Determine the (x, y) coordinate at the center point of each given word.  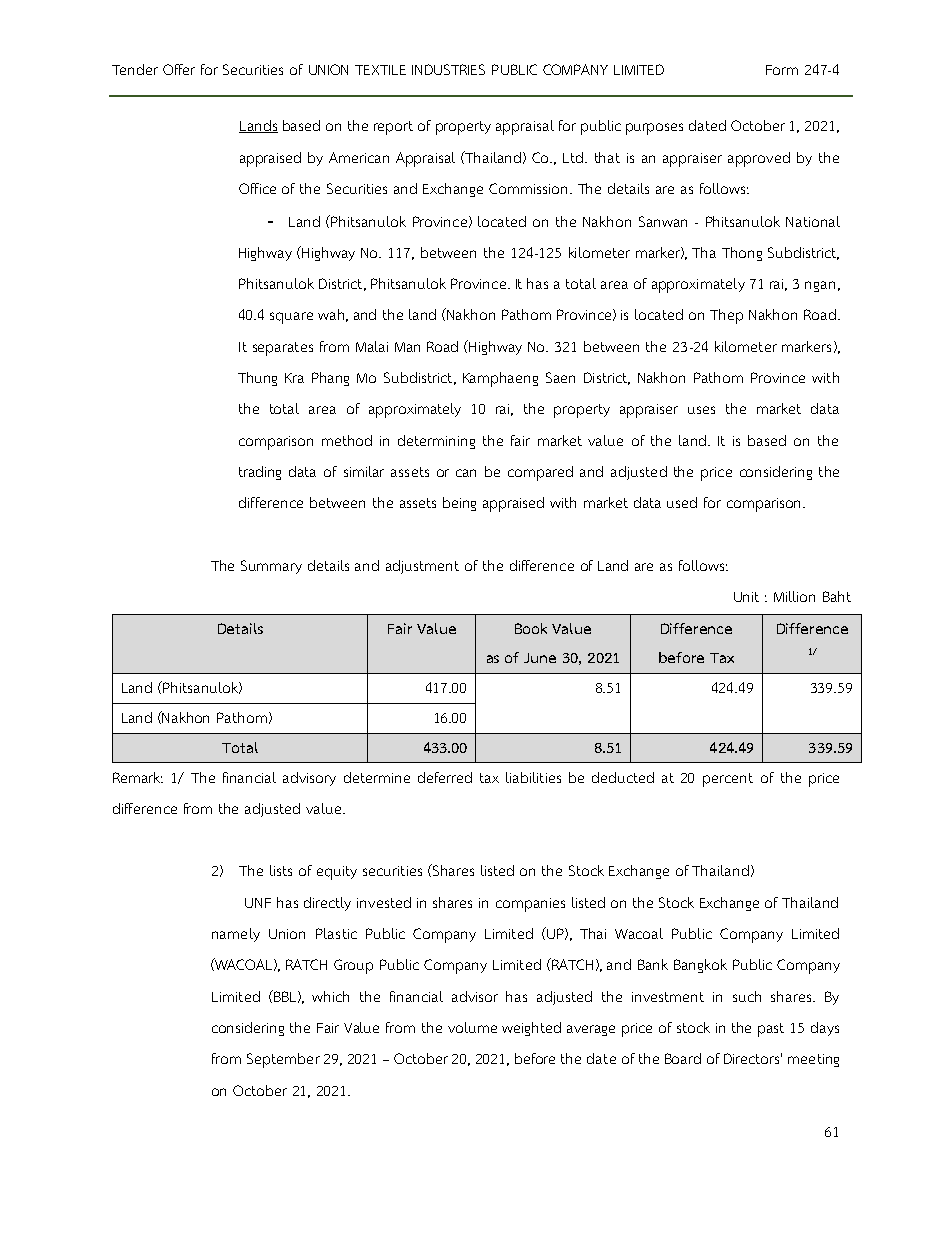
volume (472, 1027)
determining (436, 442)
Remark (138, 777)
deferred (445, 777)
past (771, 1030)
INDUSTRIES (448, 69)
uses (701, 410)
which (330, 996)
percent (728, 780)
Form (782, 70)
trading (260, 473)
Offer (179, 69)
